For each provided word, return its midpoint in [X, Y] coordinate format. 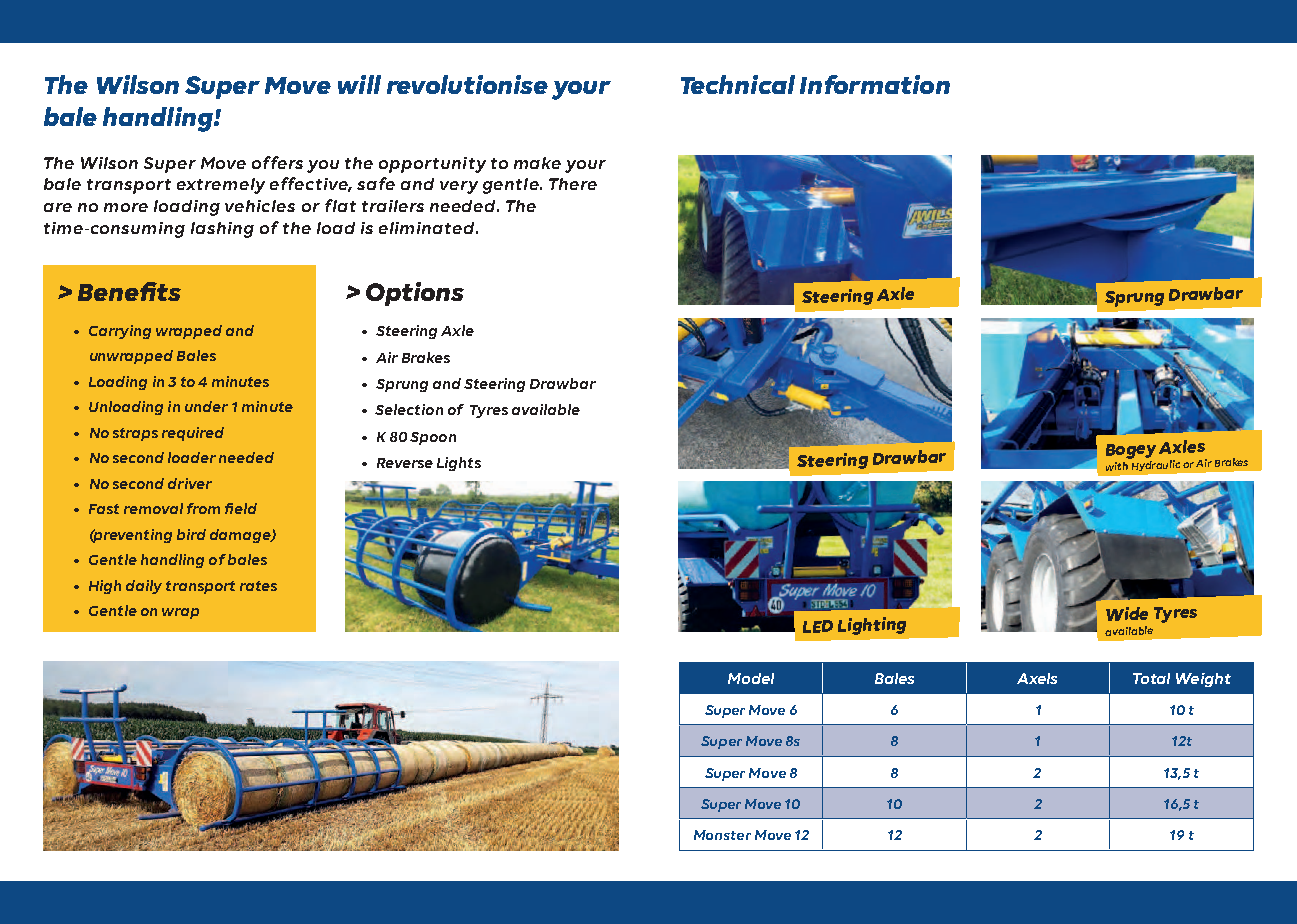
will [359, 84]
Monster [722, 835]
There [573, 184]
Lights [459, 464]
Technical [738, 84]
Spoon [433, 438]
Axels [1037, 678]
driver [190, 483]
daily [144, 587]
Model [751, 678]
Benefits [129, 291]
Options [415, 294]
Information [875, 84]
